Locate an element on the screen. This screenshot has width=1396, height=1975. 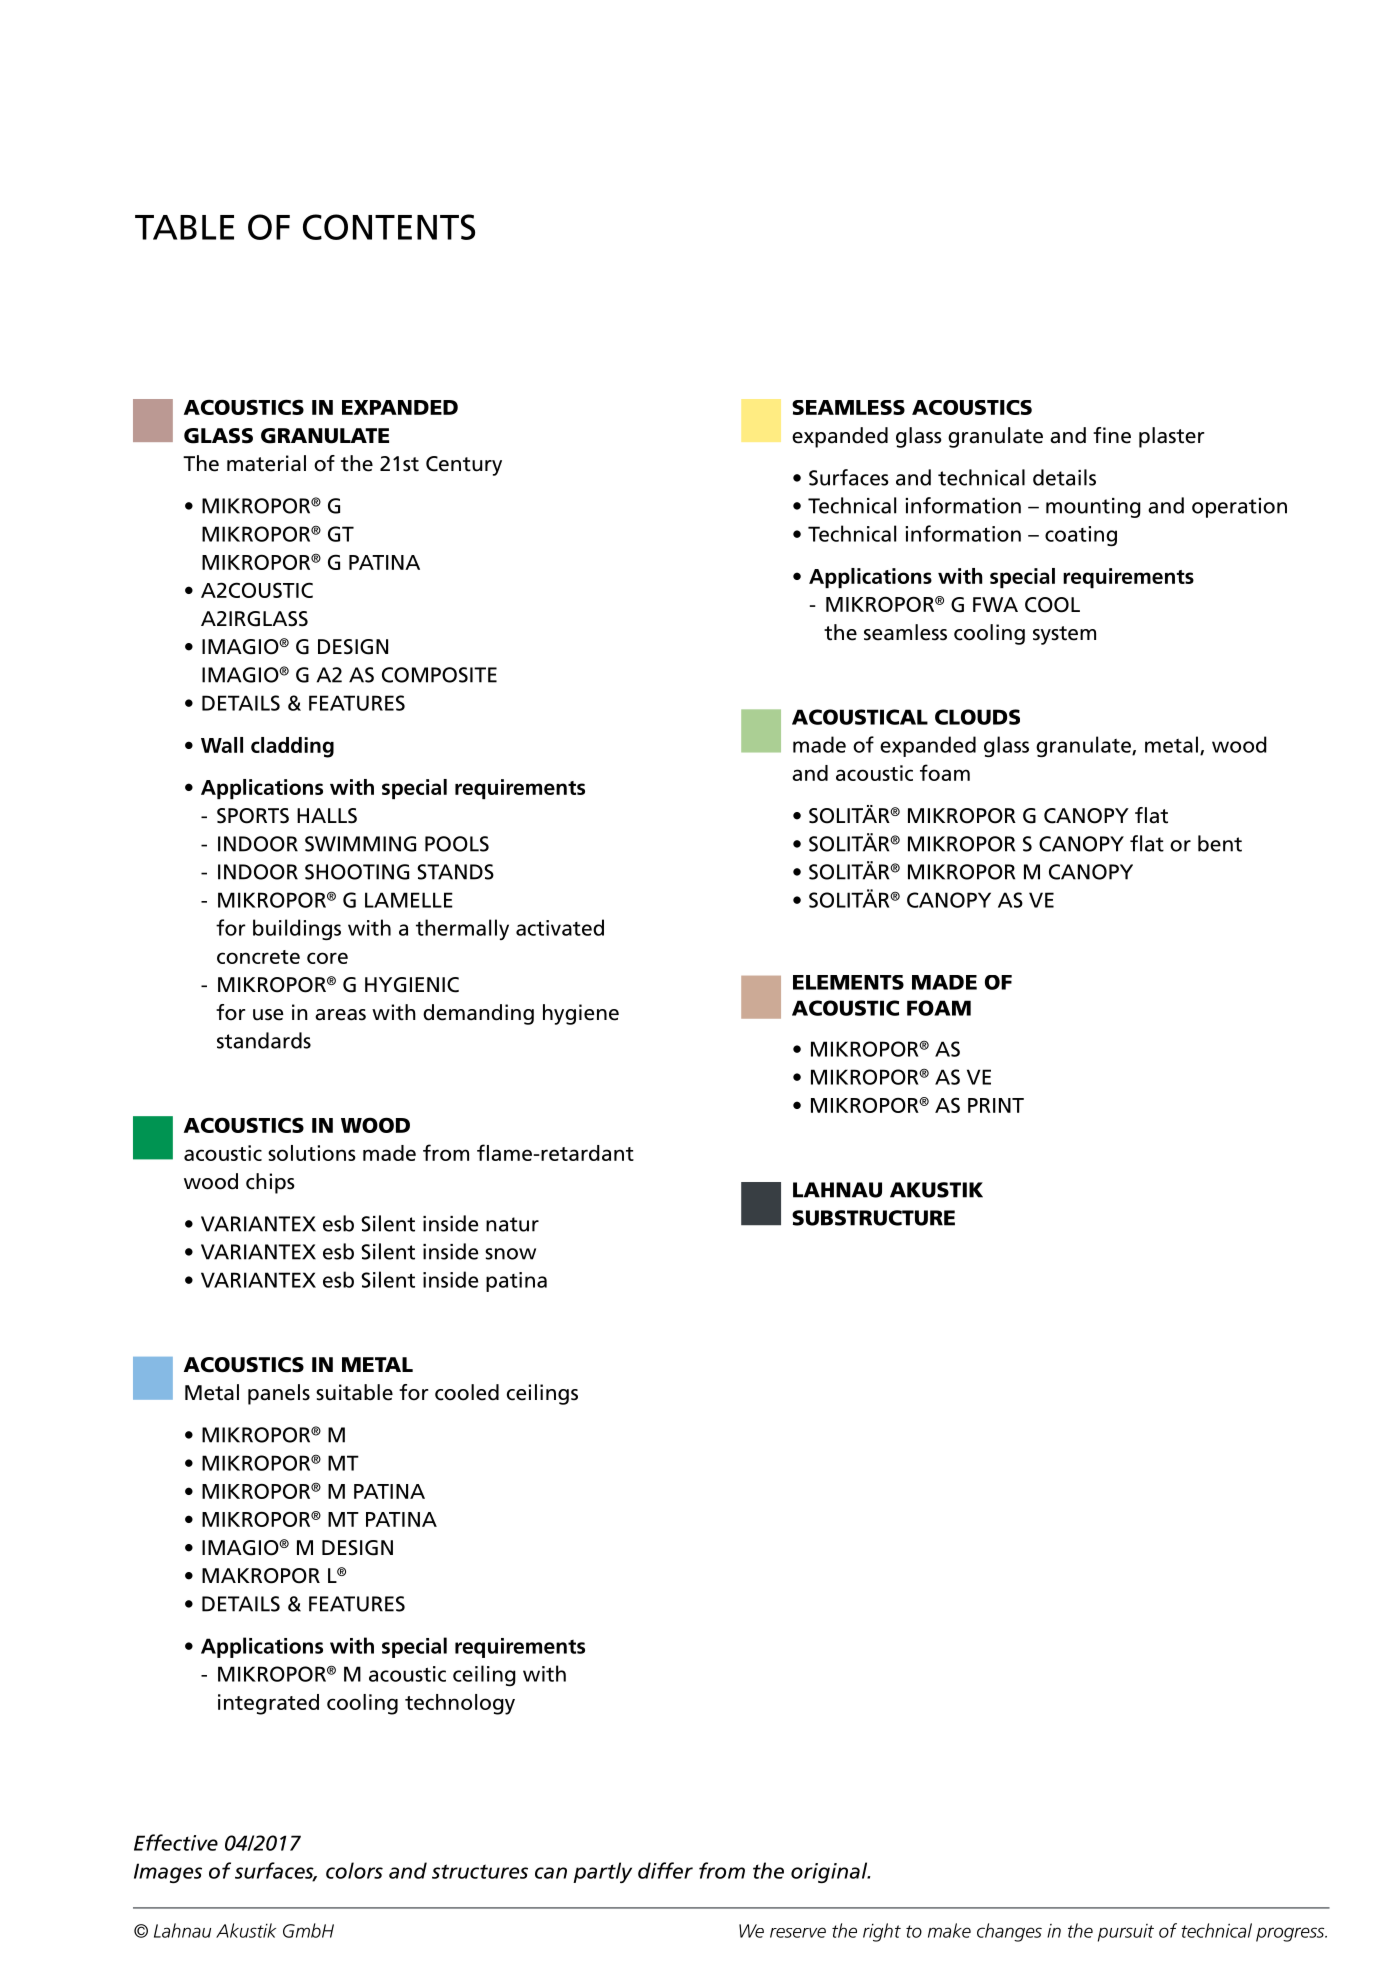
hygiene is located at coordinates (581, 1014).
